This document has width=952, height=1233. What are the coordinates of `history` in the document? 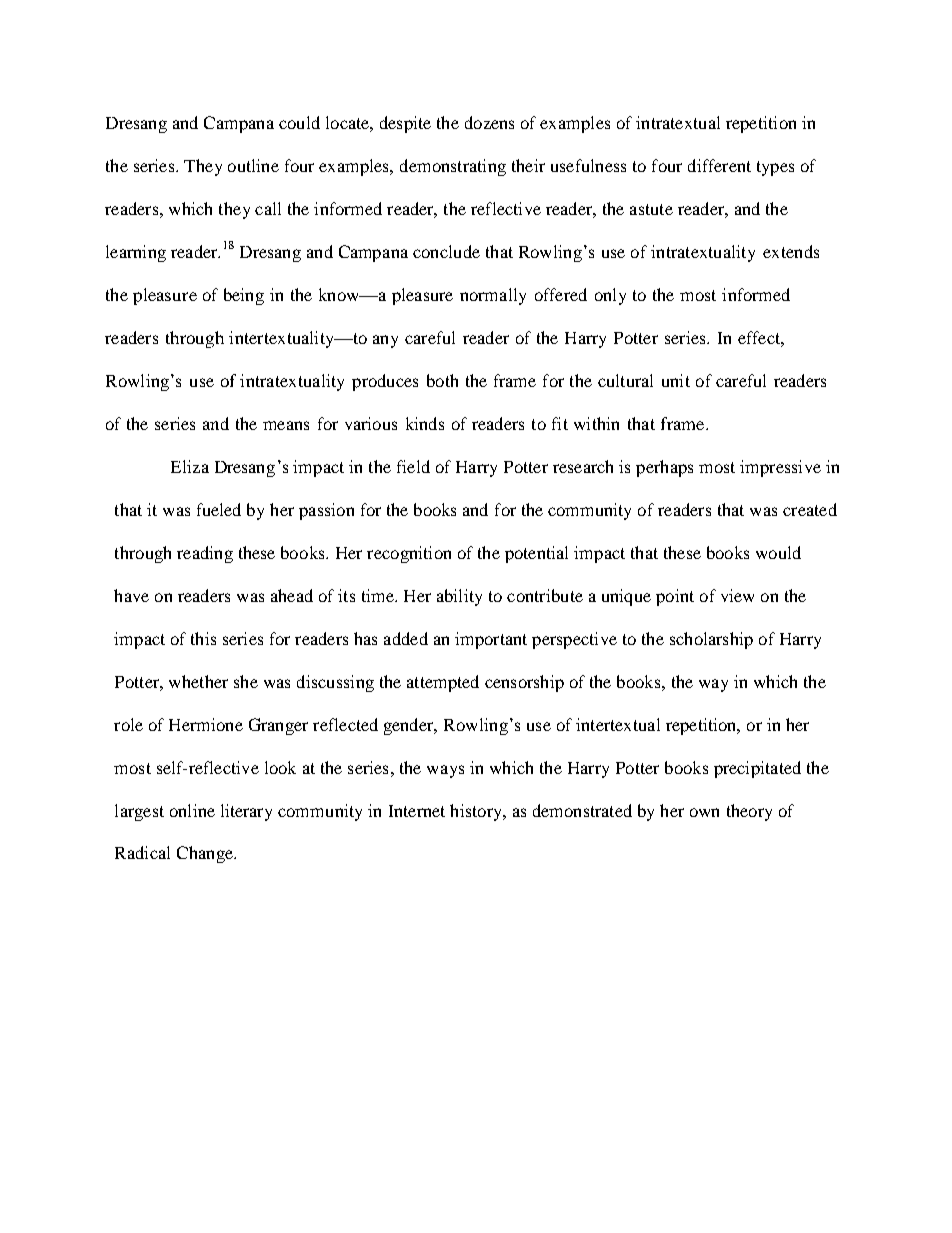 It's located at (477, 812).
